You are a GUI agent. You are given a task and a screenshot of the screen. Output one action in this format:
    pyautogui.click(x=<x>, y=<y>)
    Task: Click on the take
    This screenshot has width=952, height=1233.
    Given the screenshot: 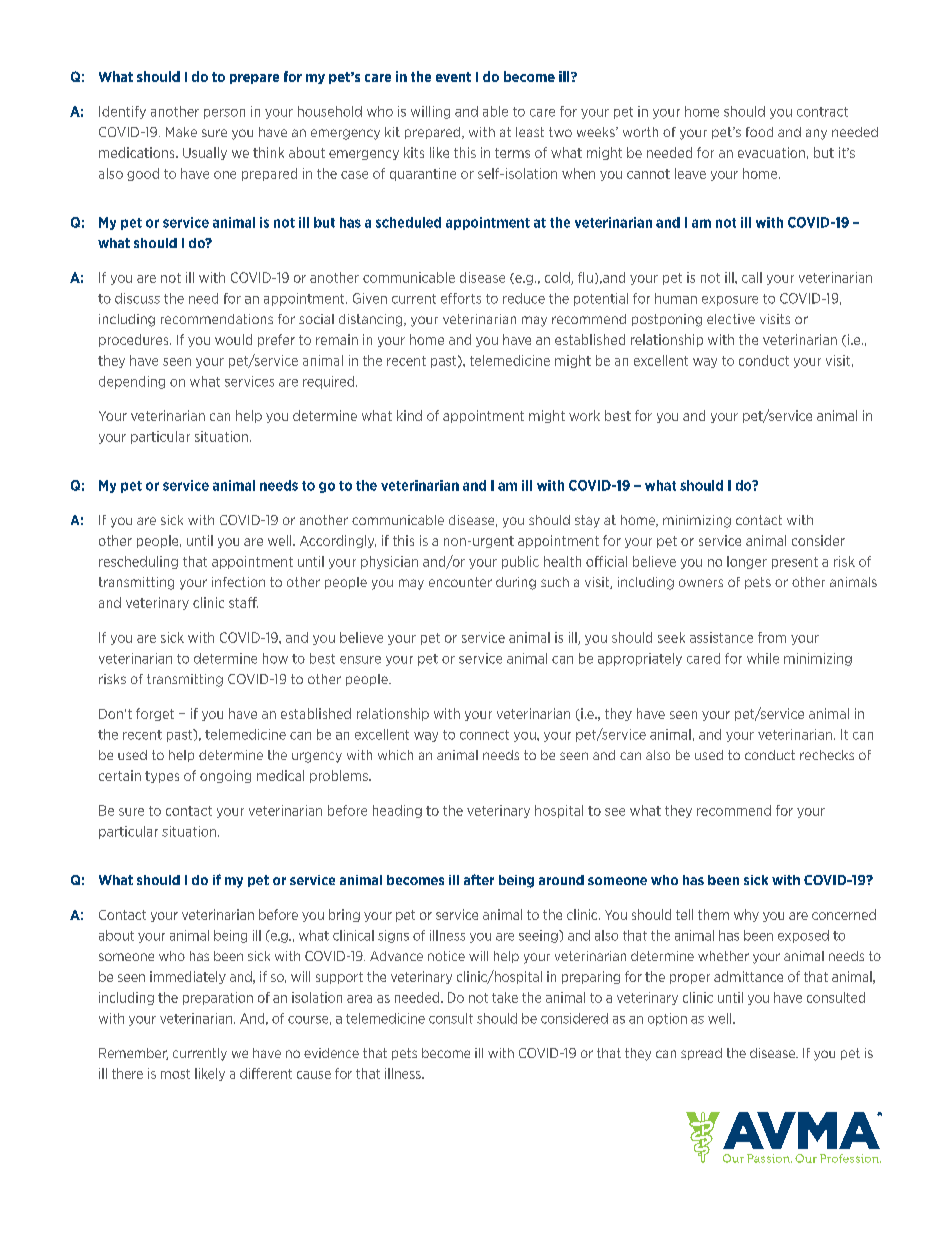 What is the action you would take?
    pyautogui.click(x=505, y=997)
